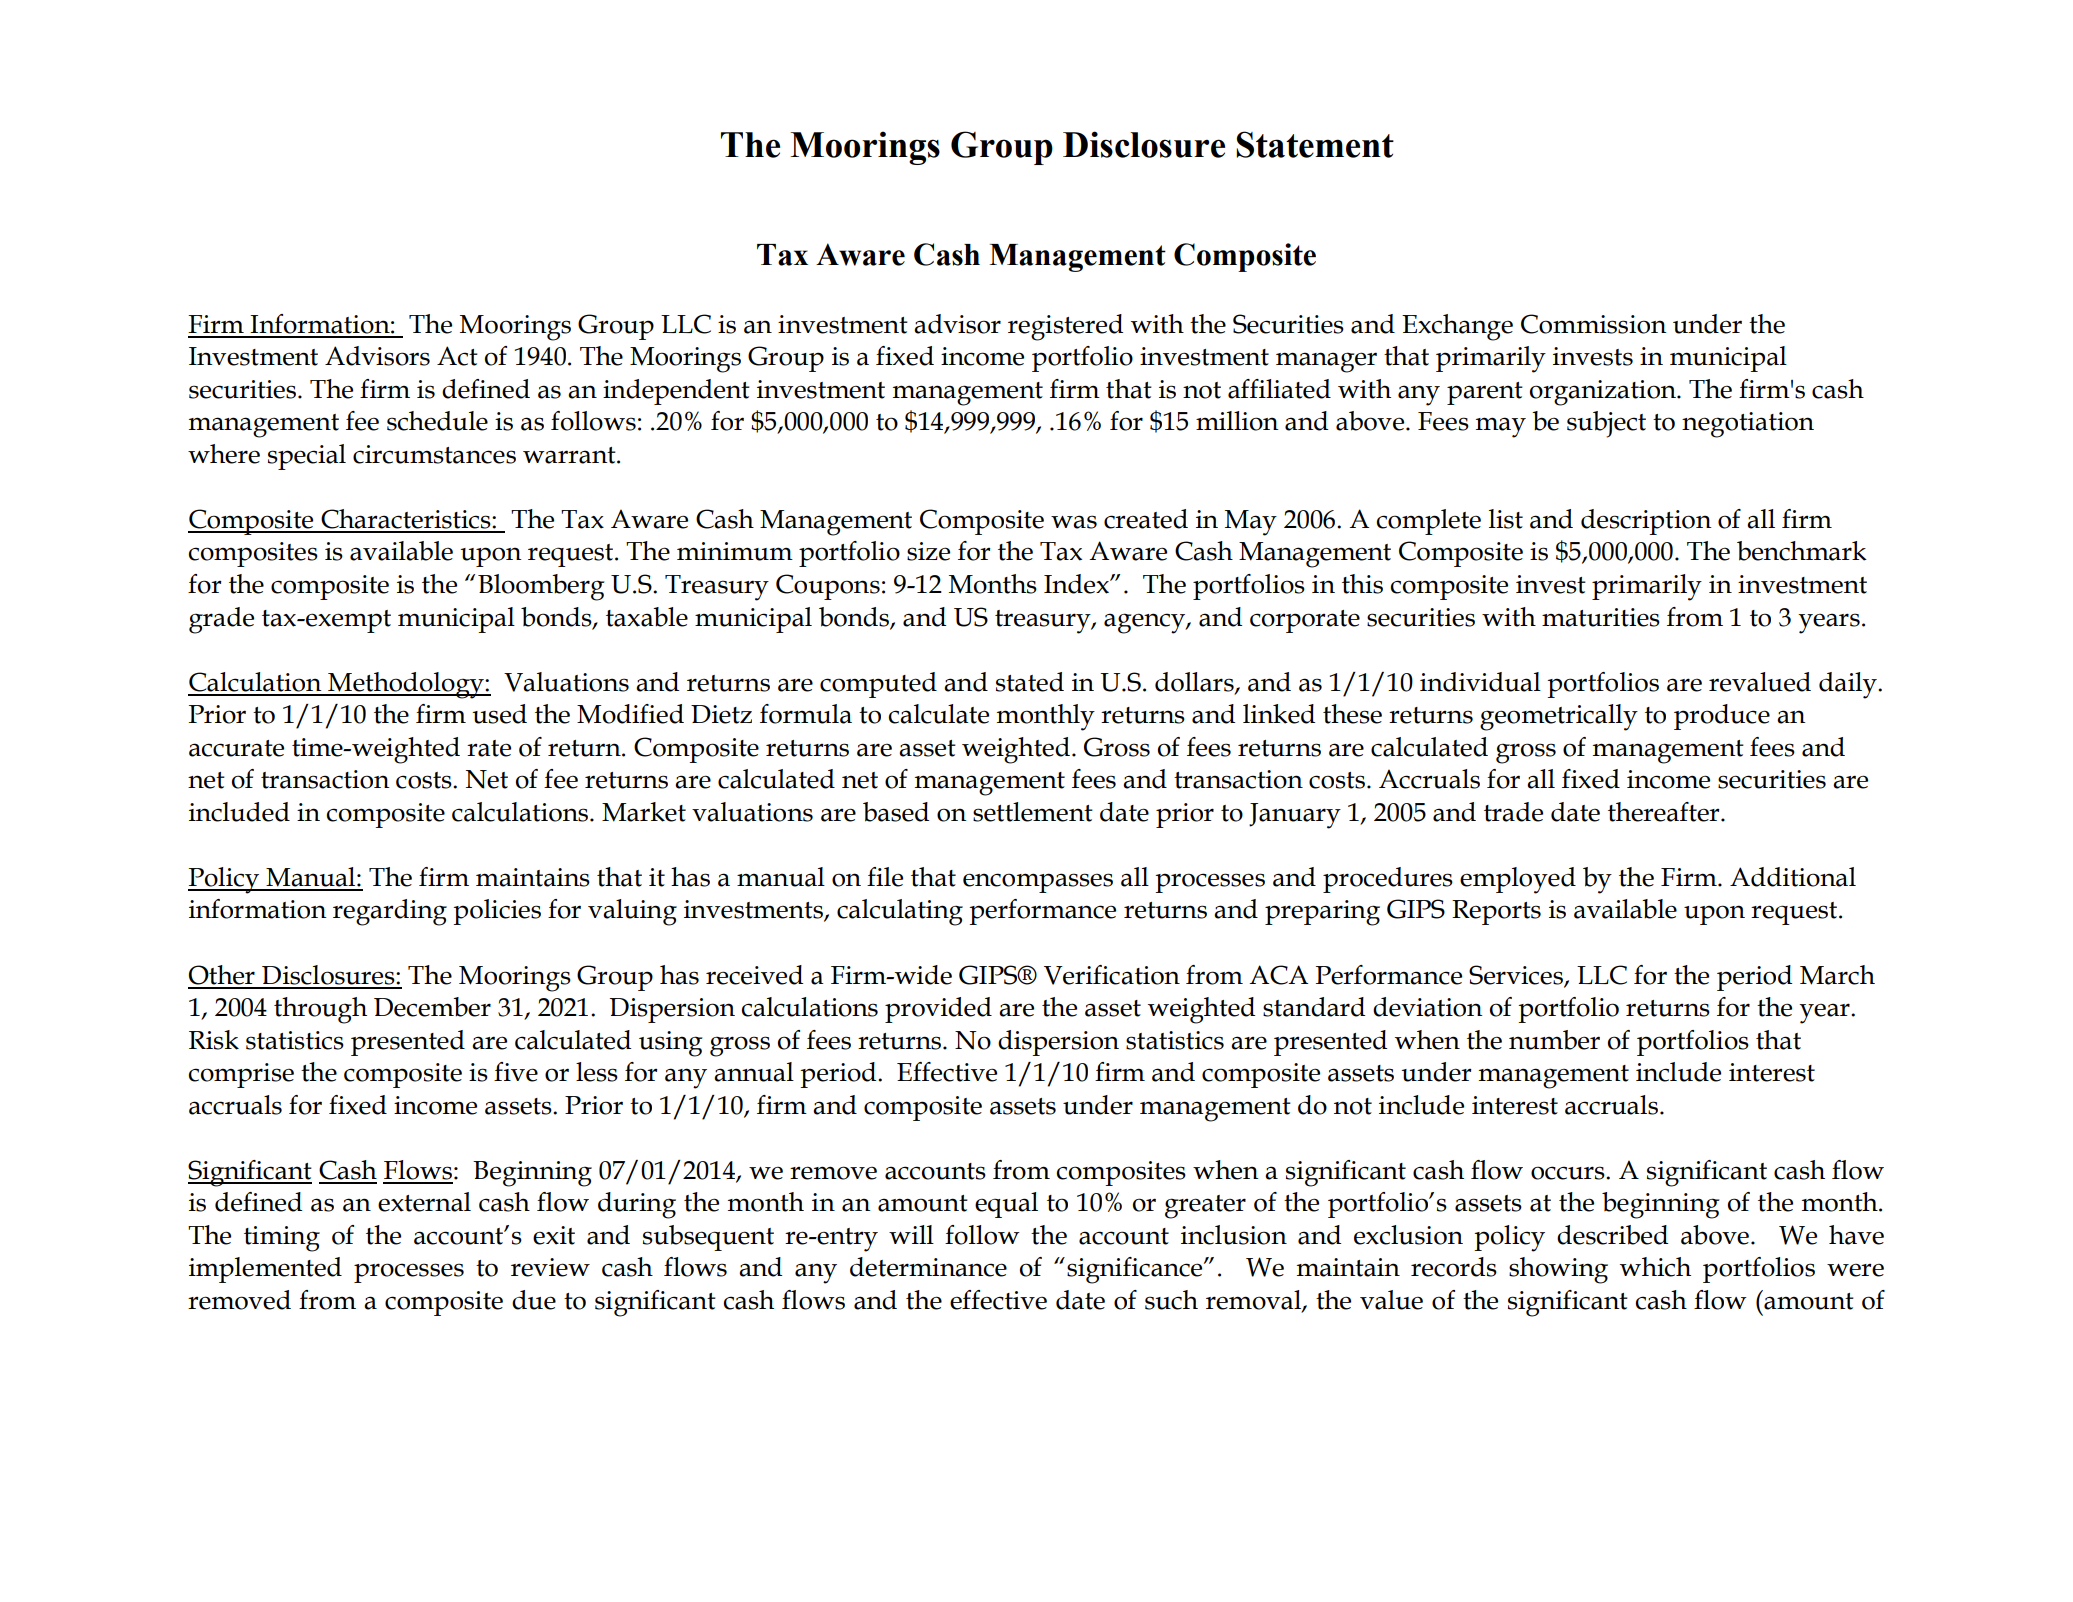 This screenshot has width=2073, height=1602. I want to click on Services, so click(1517, 975).
